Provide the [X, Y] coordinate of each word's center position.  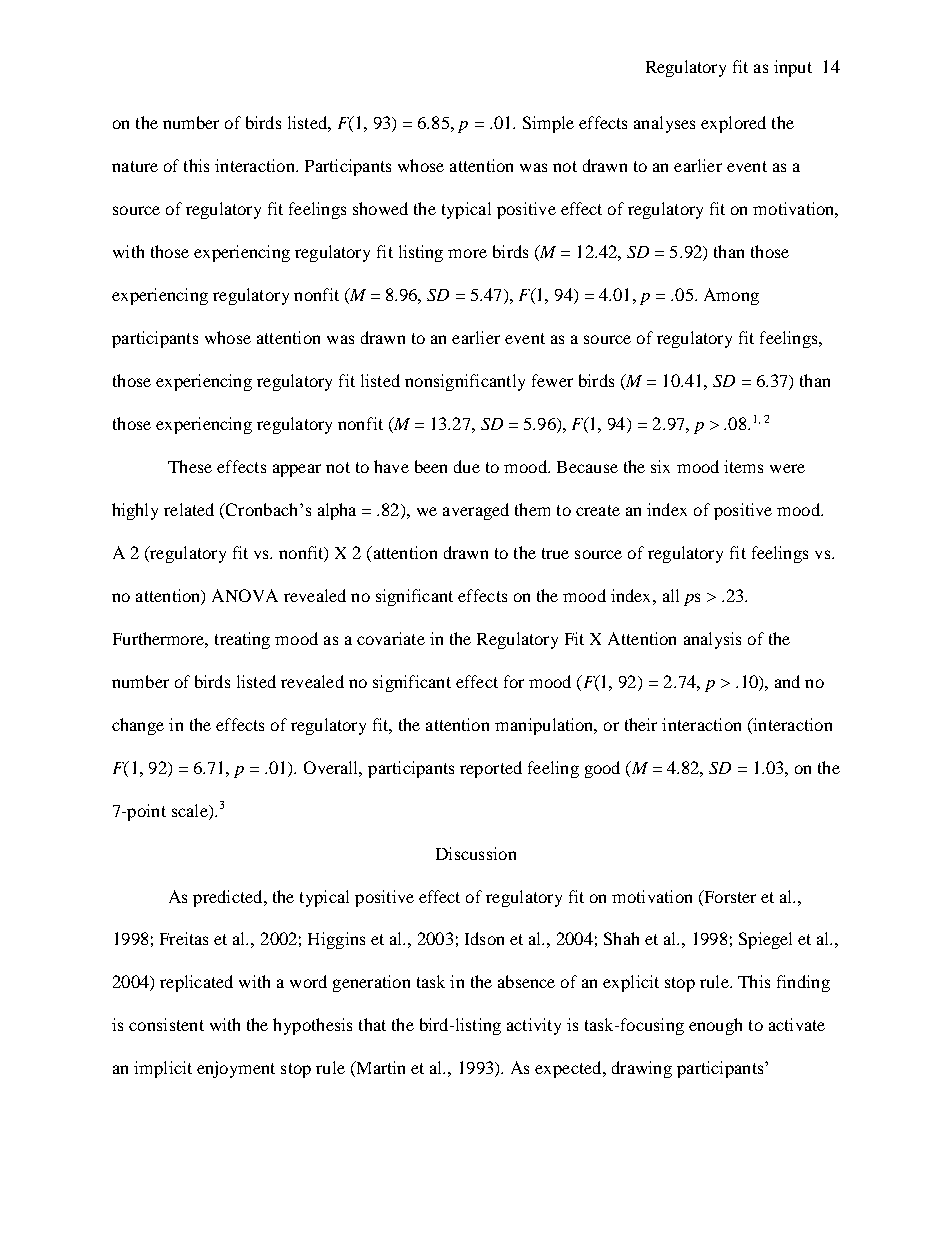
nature [135, 166]
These [190, 466]
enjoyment [236, 1069]
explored [733, 124]
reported [491, 769]
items [743, 466]
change [138, 726]
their [641, 724]
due [467, 466]
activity [534, 1026]
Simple [548, 124]
